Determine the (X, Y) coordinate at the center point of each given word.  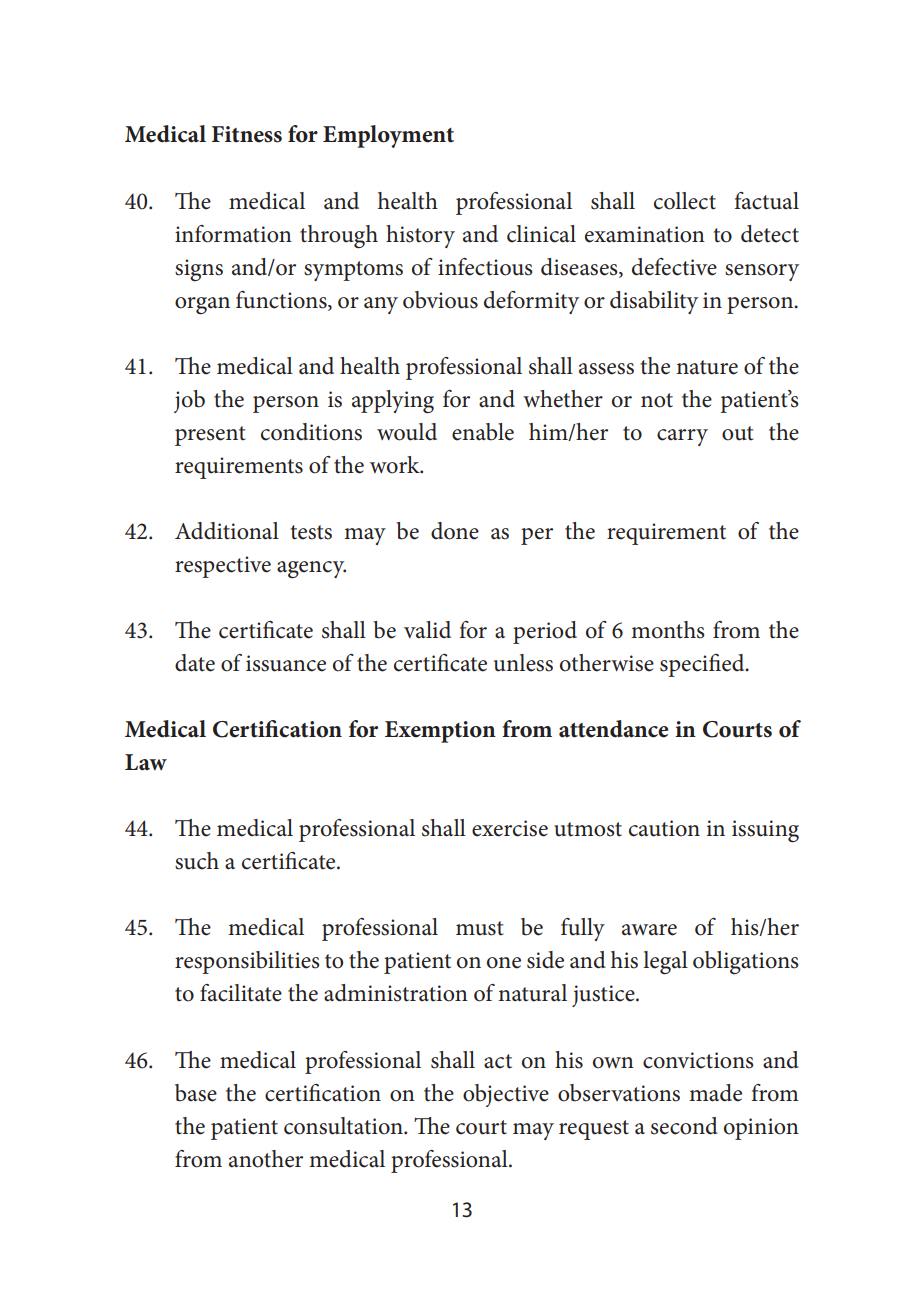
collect (685, 201)
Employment (388, 136)
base (196, 1093)
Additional (227, 531)
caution (664, 828)
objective (506, 1095)
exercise (510, 828)
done (455, 531)
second (684, 1126)
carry (682, 437)
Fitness (247, 134)
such (197, 861)
